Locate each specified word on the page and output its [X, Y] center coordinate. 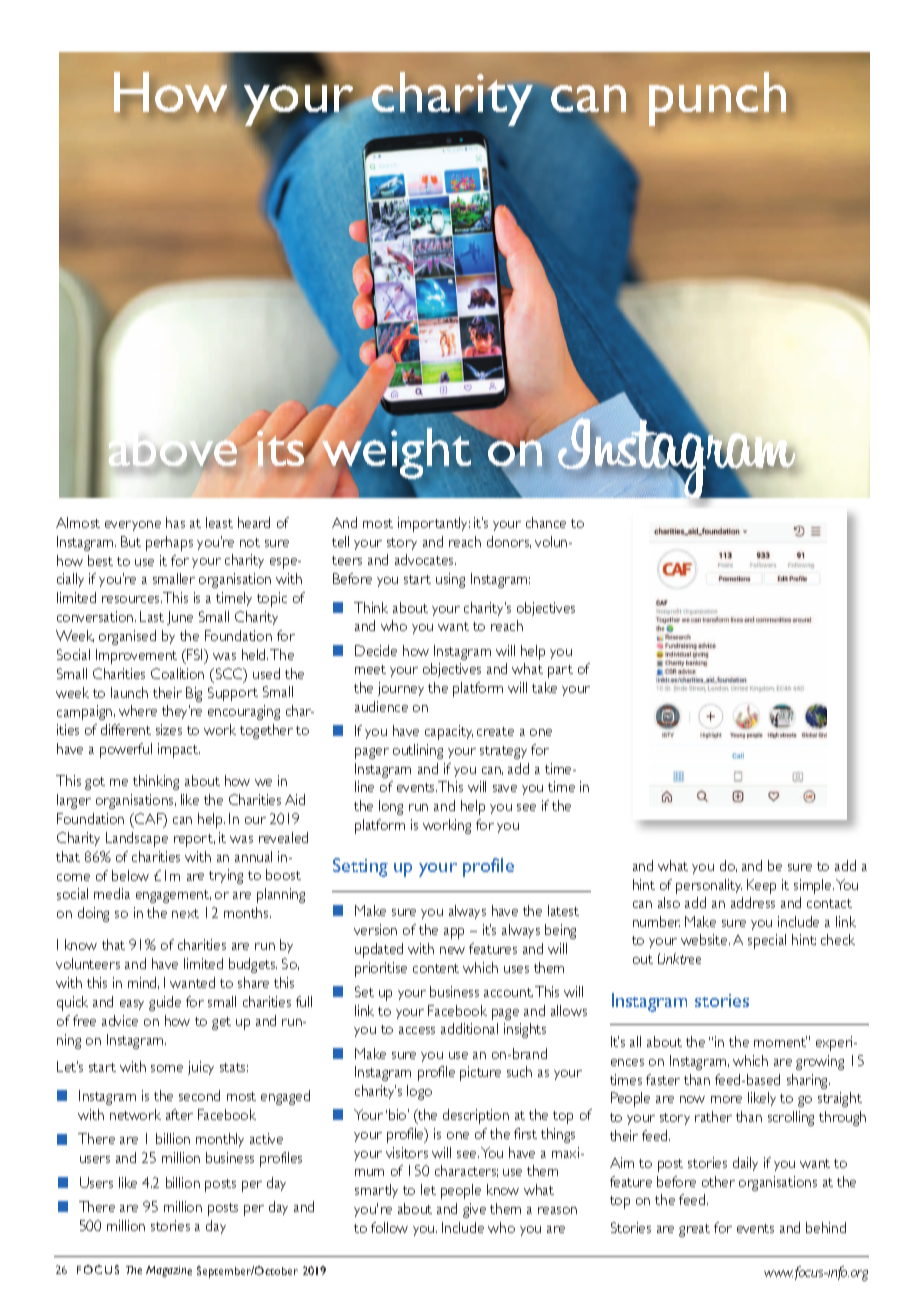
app [454, 933]
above [174, 447]
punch [717, 99]
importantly [434, 524]
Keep [761, 886]
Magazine [169, 1271]
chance [546, 522]
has [175, 522]
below [130, 875]
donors [509, 542]
